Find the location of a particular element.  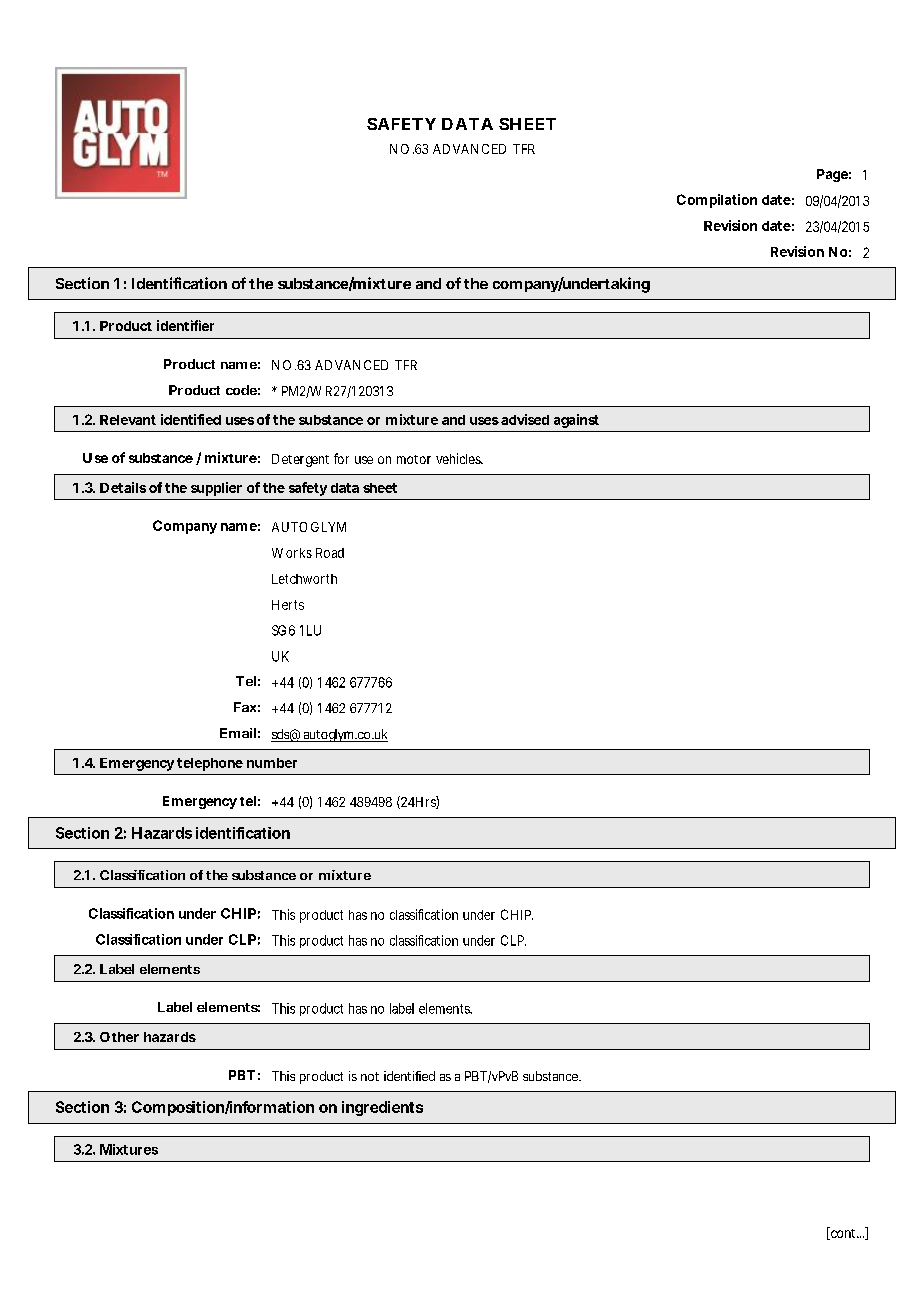

against is located at coordinates (576, 421).
